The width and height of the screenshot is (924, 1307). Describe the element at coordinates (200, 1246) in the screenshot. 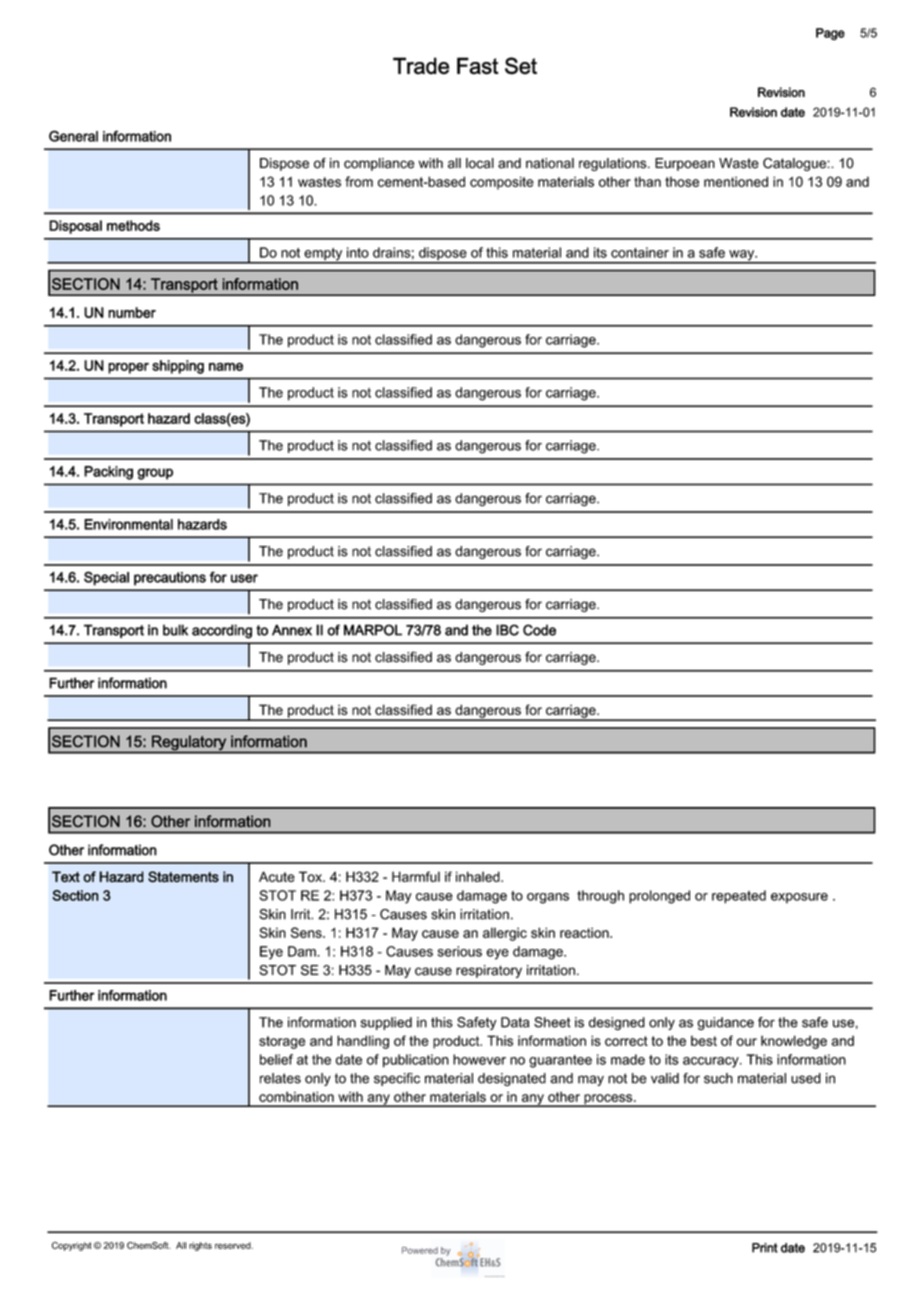

I see `rights` at that location.
